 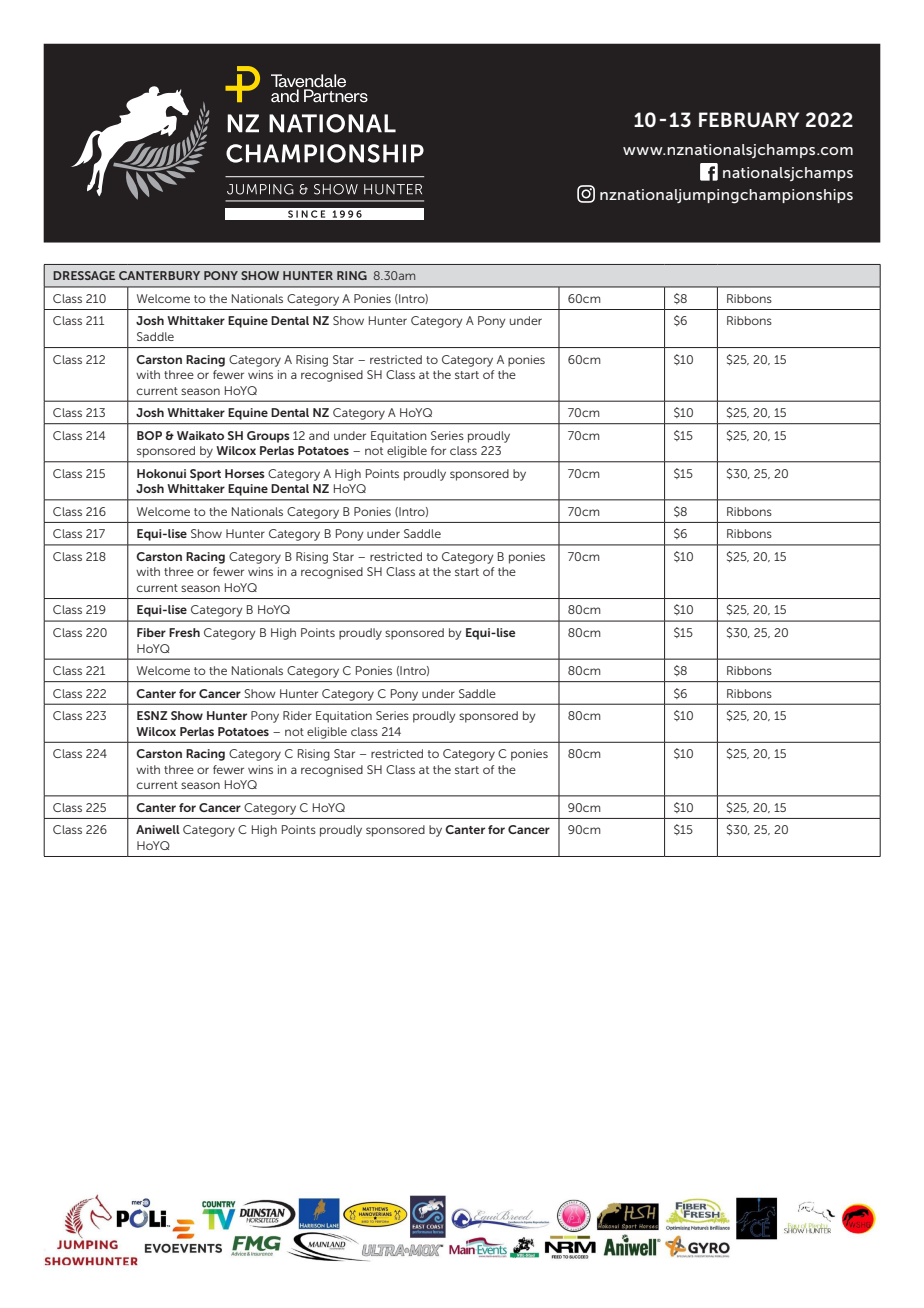 I want to click on Sport, so click(x=205, y=475).
